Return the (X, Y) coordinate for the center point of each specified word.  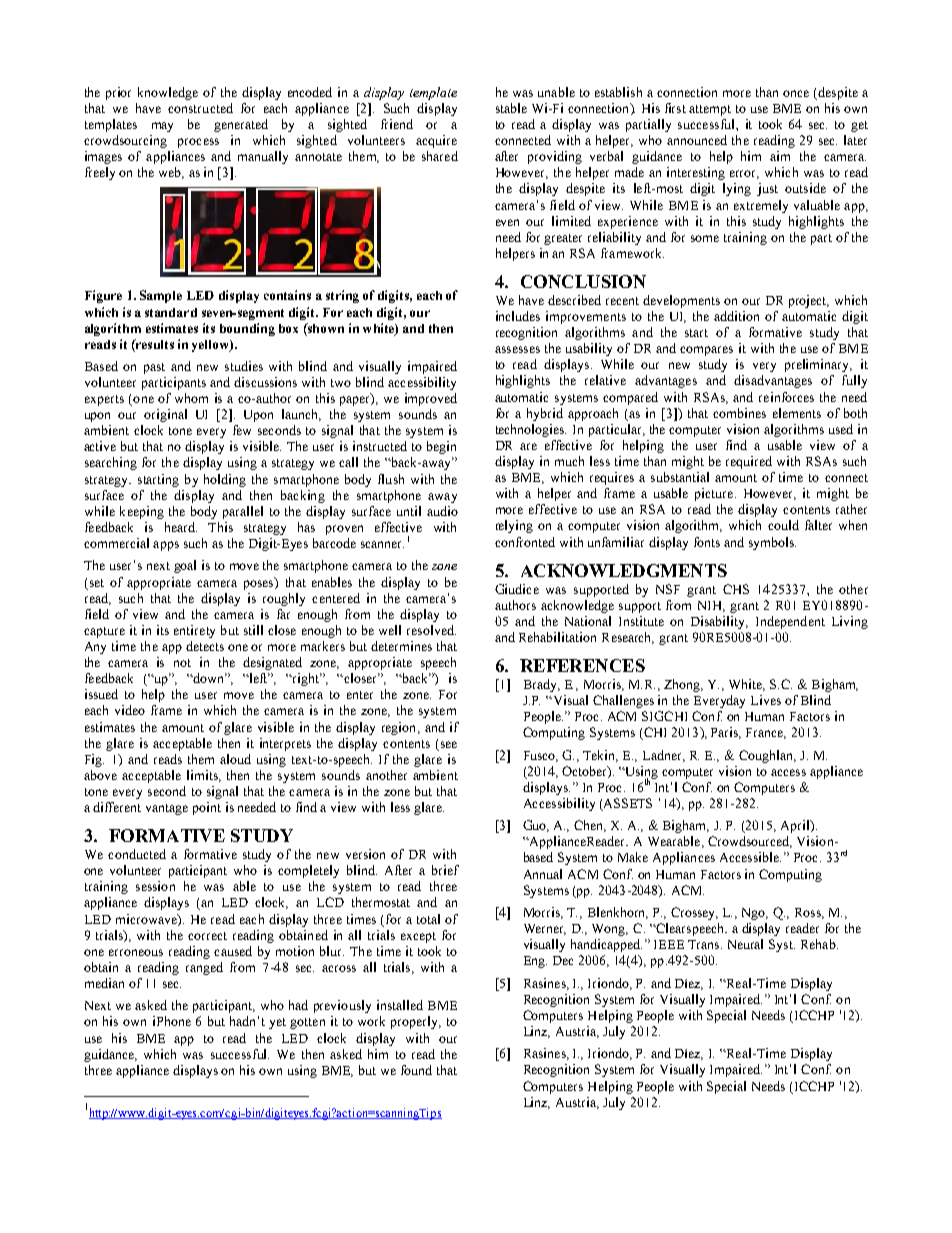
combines (739, 413)
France (766, 733)
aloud (235, 759)
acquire (436, 141)
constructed (200, 108)
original (165, 415)
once (796, 93)
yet (277, 1023)
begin (441, 447)
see (449, 744)
